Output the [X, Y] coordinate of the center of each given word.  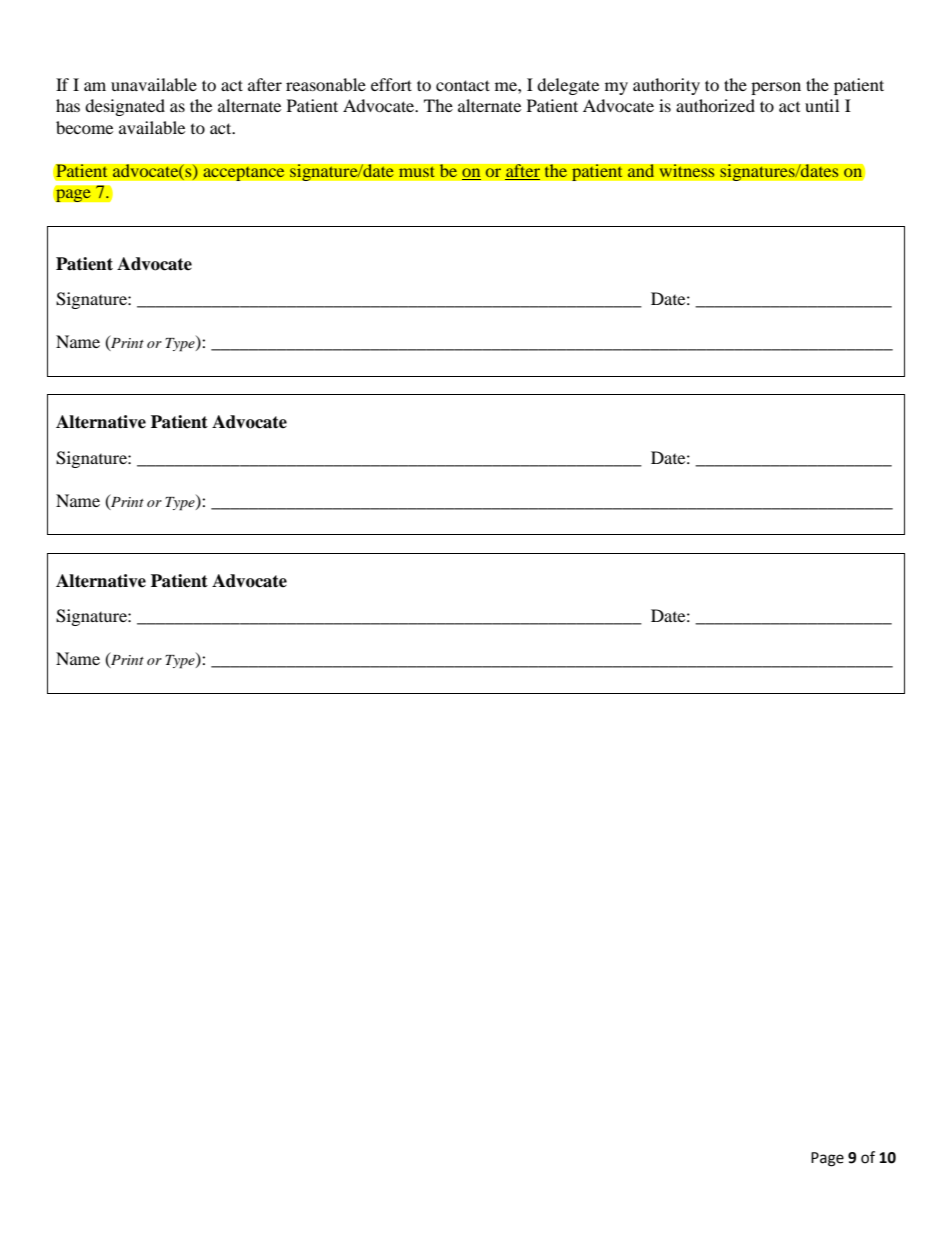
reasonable [326, 84]
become [84, 127]
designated [125, 107]
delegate [568, 86]
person [776, 88]
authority [666, 86]
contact [463, 85]
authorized [715, 105]
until [822, 105]
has [68, 105]
